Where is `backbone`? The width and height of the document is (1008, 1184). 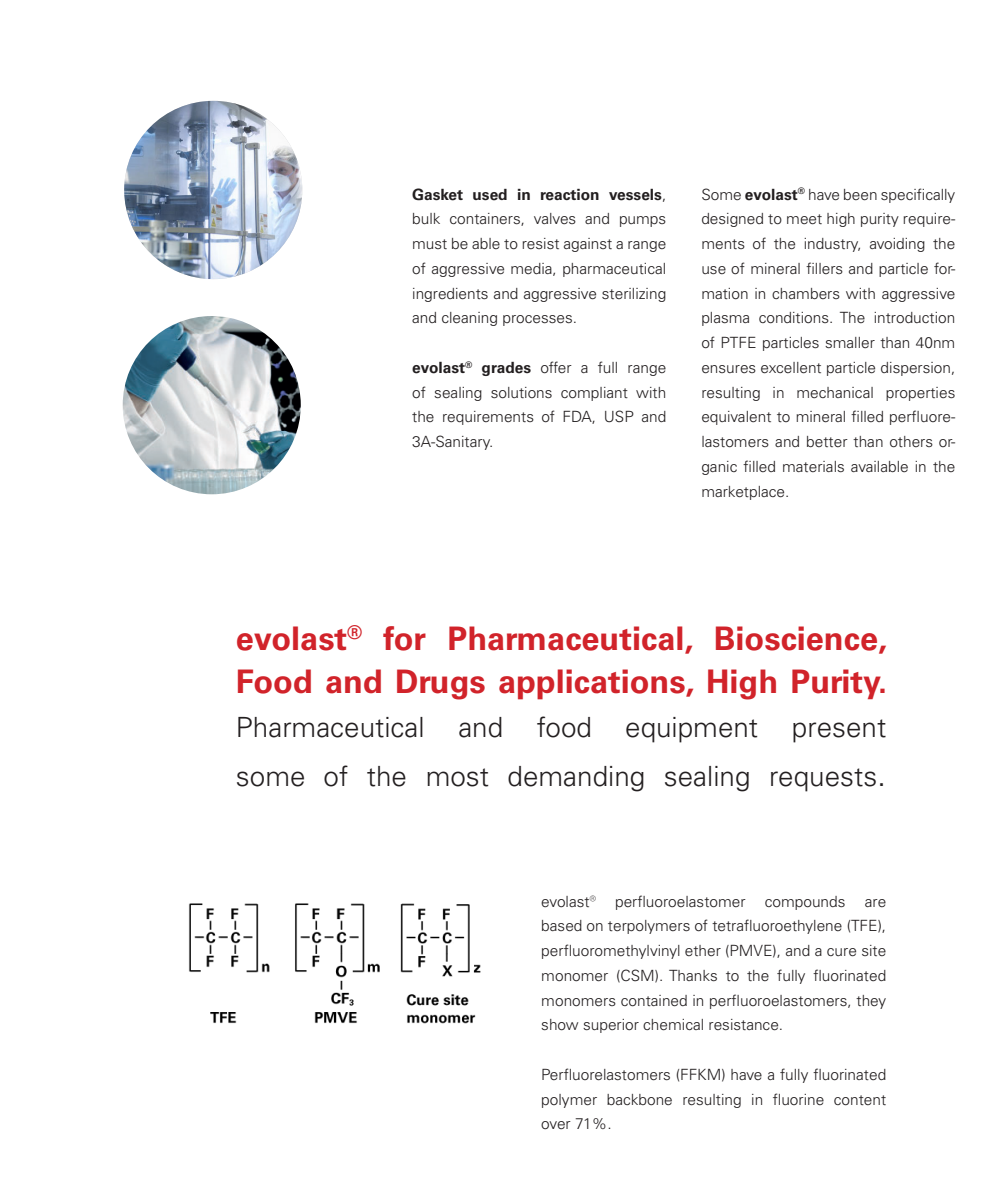 backbone is located at coordinates (639, 1100).
